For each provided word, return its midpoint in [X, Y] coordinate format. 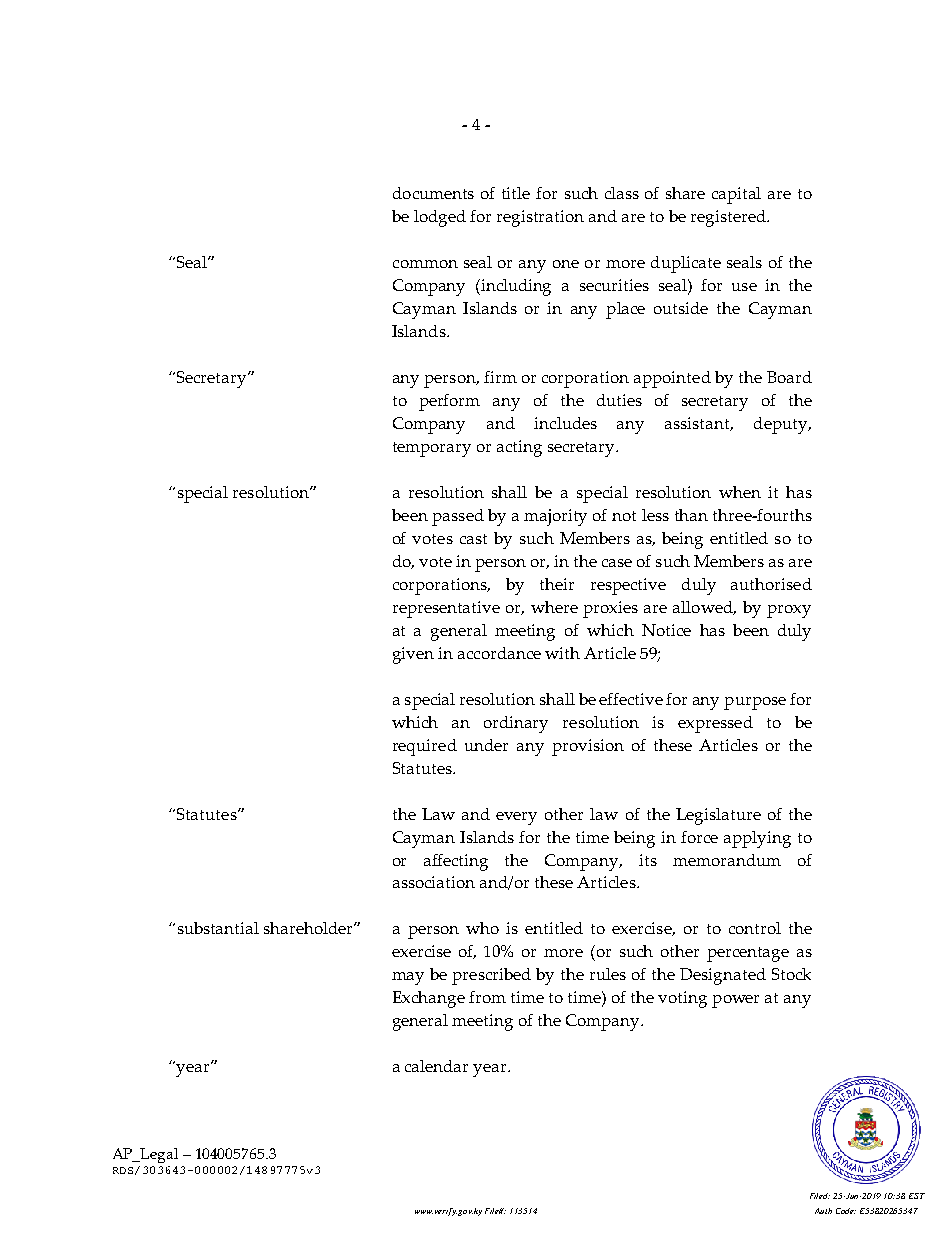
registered [729, 218]
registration [540, 218]
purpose [755, 703]
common [425, 264]
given [413, 655]
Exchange [429, 999]
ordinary [516, 724]
